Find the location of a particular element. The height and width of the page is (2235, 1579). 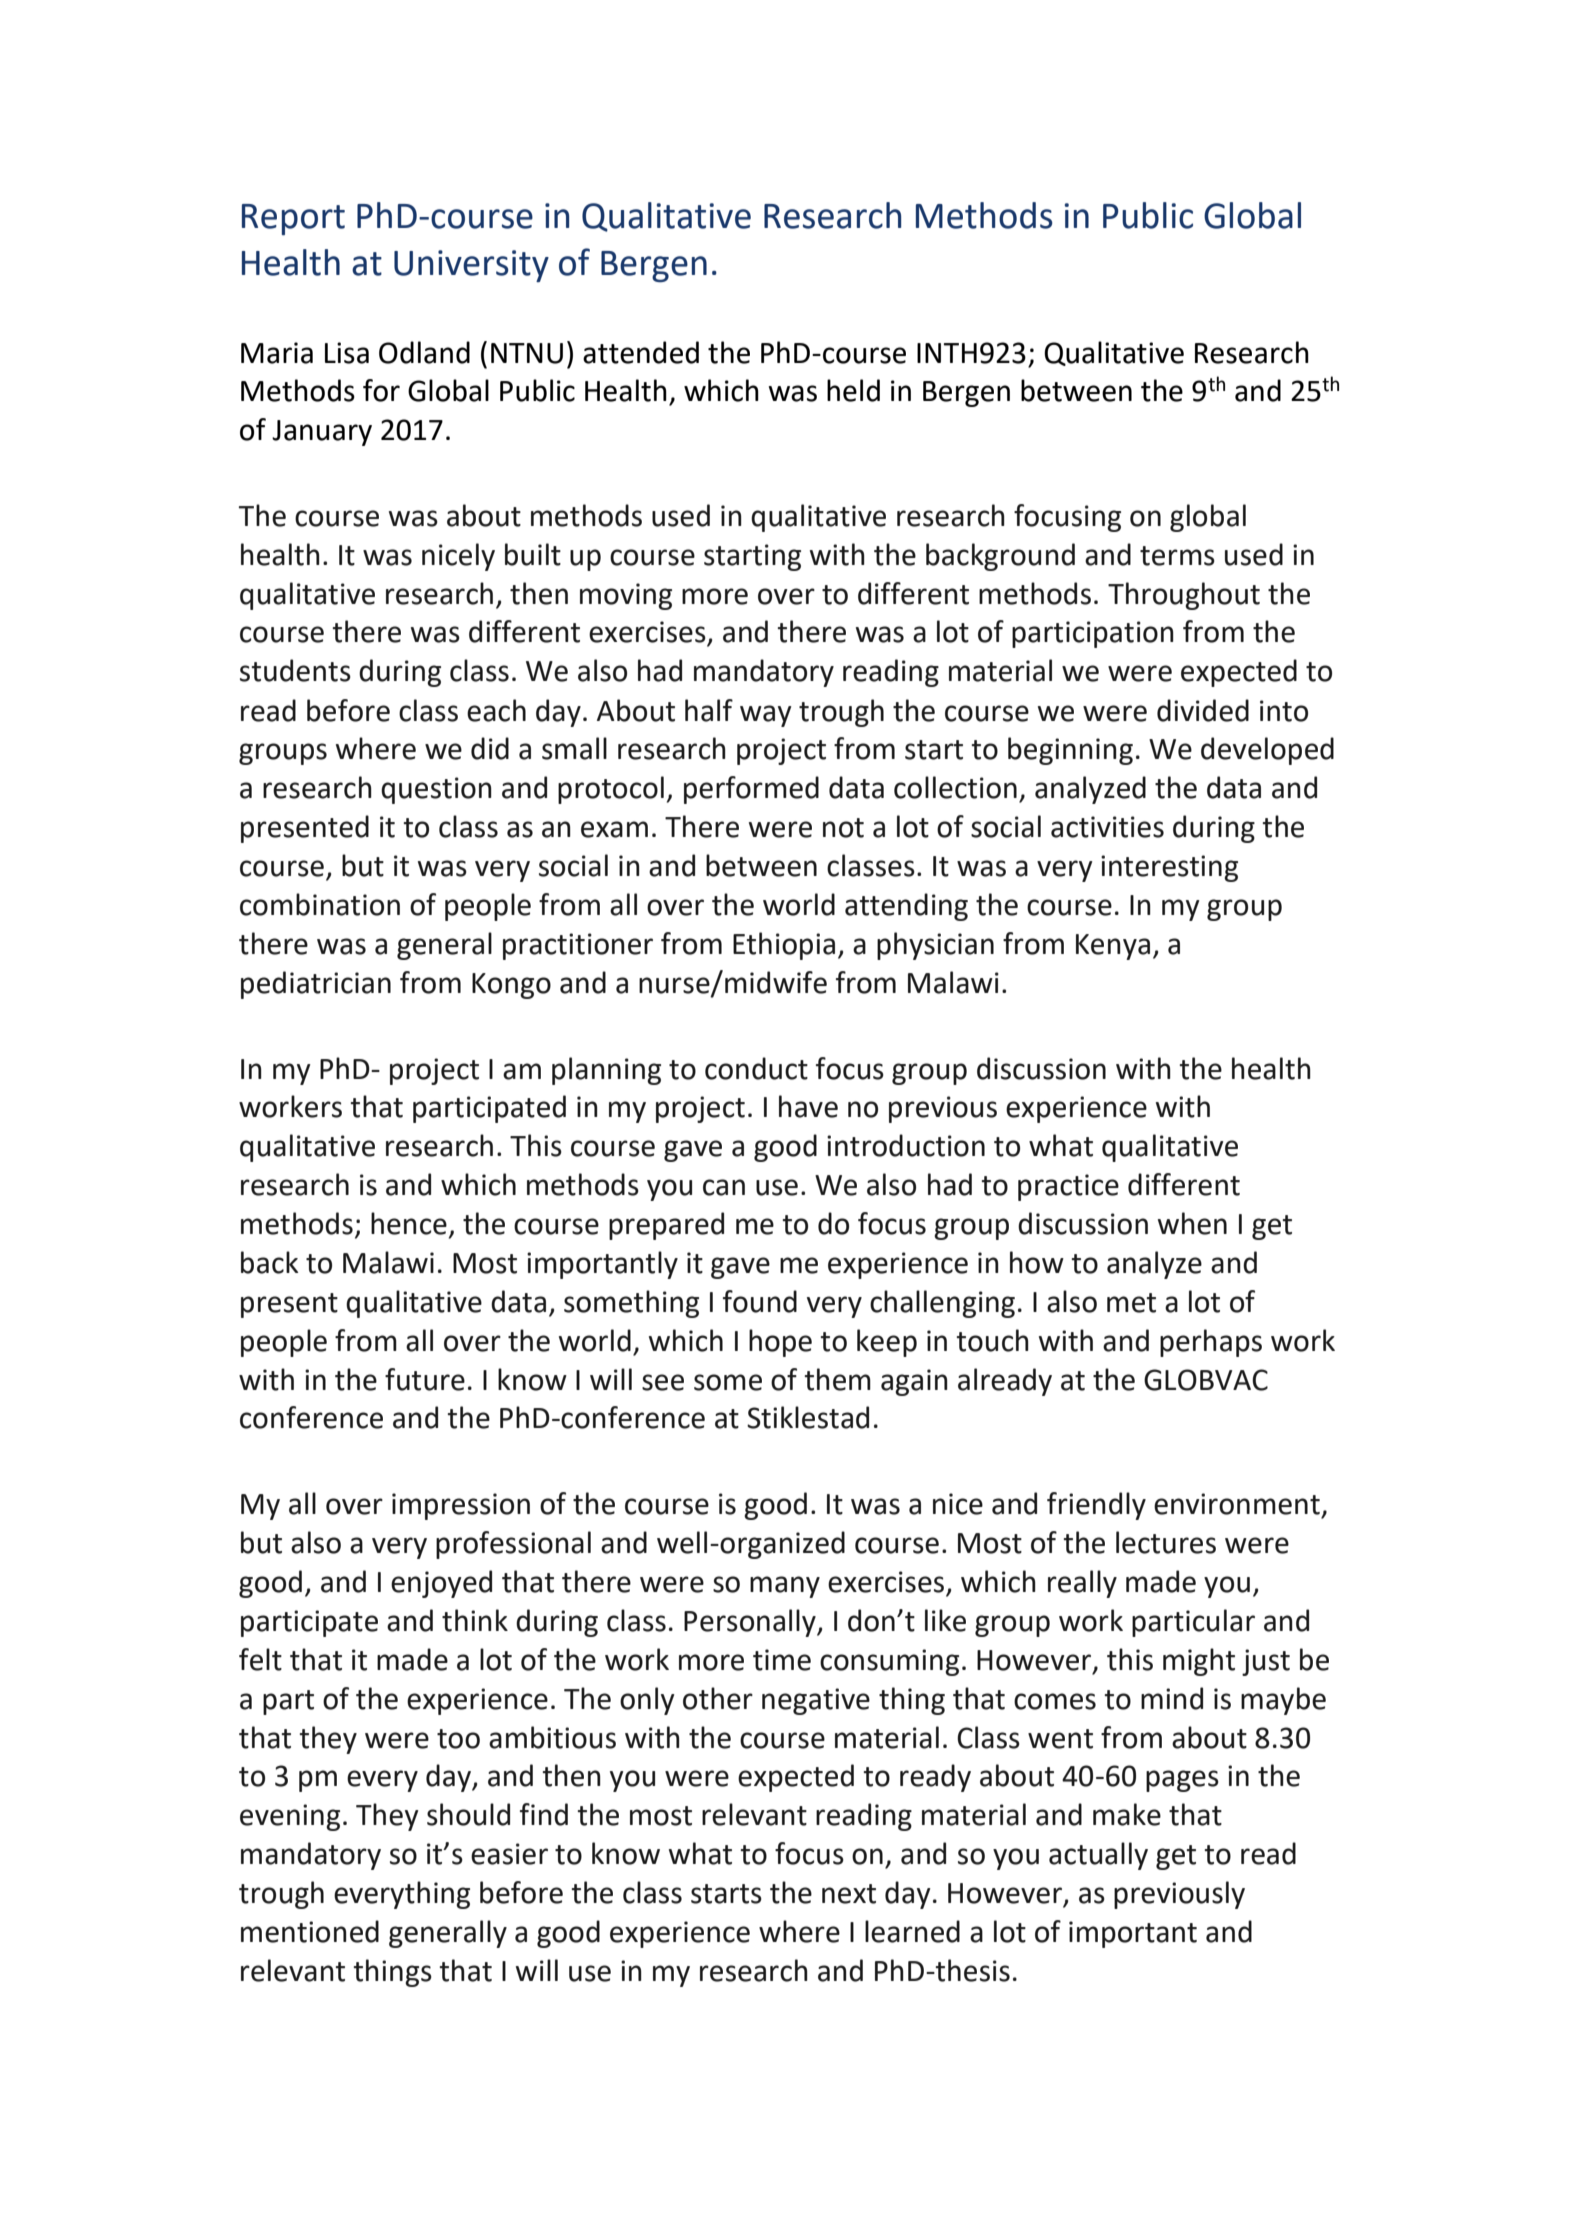

University is located at coordinates (471, 266).
